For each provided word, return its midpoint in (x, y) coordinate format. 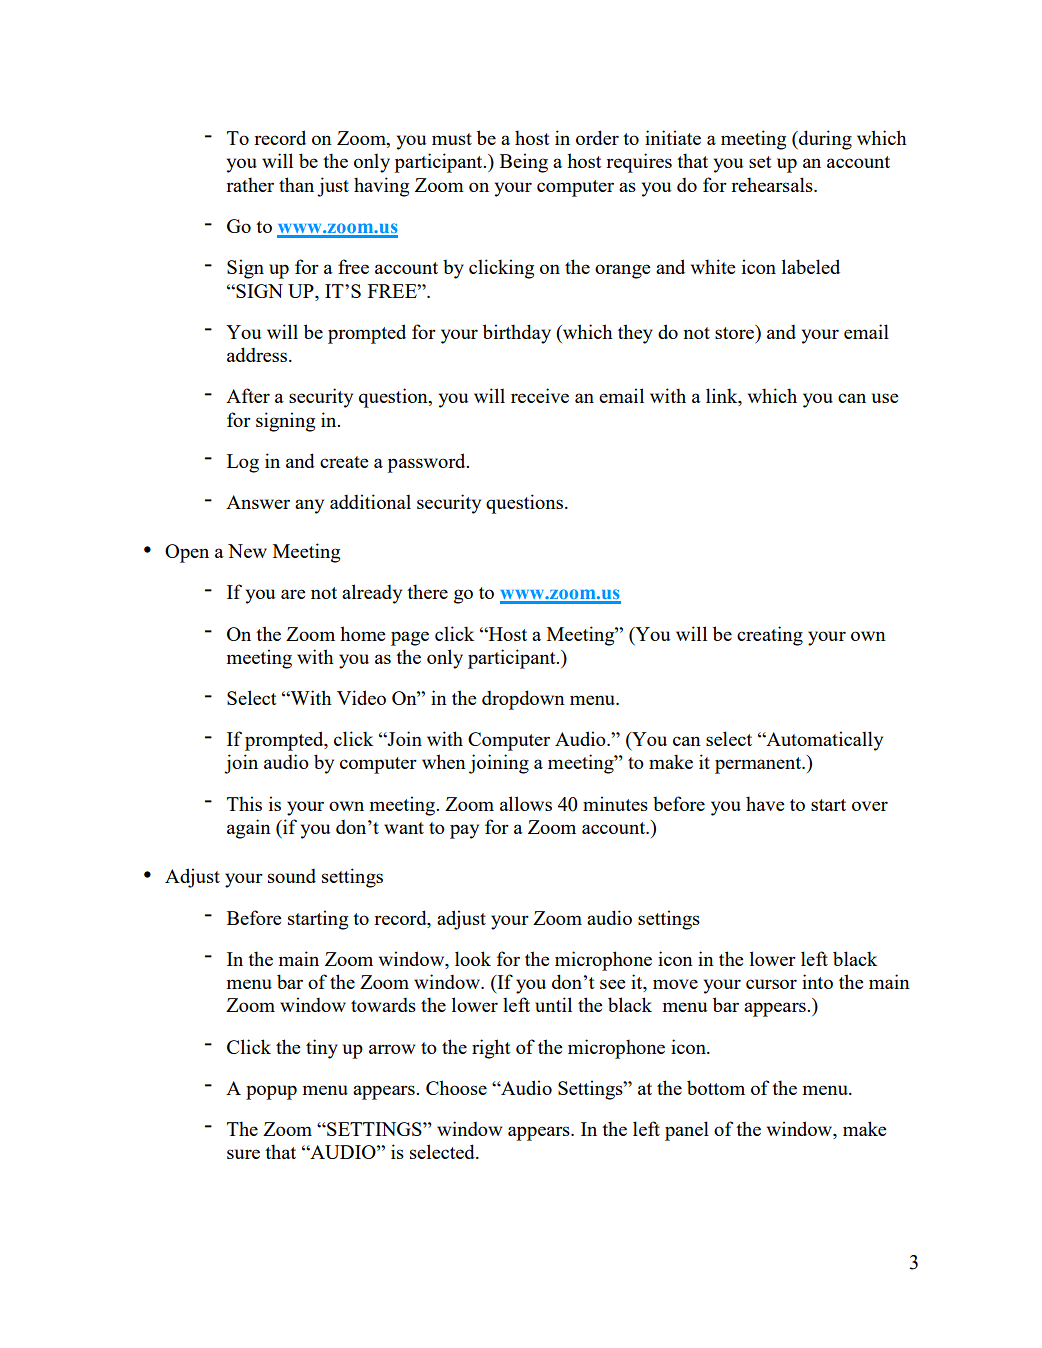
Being (524, 163)
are (293, 594)
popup (271, 1092)
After (248, 395)
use (885, 398)
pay (464, 831)
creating (770, 636)
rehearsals (773, 184)
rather (250, 184)
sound (292, 876)
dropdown (523, 700)
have (765, 803)
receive (540, 395)
